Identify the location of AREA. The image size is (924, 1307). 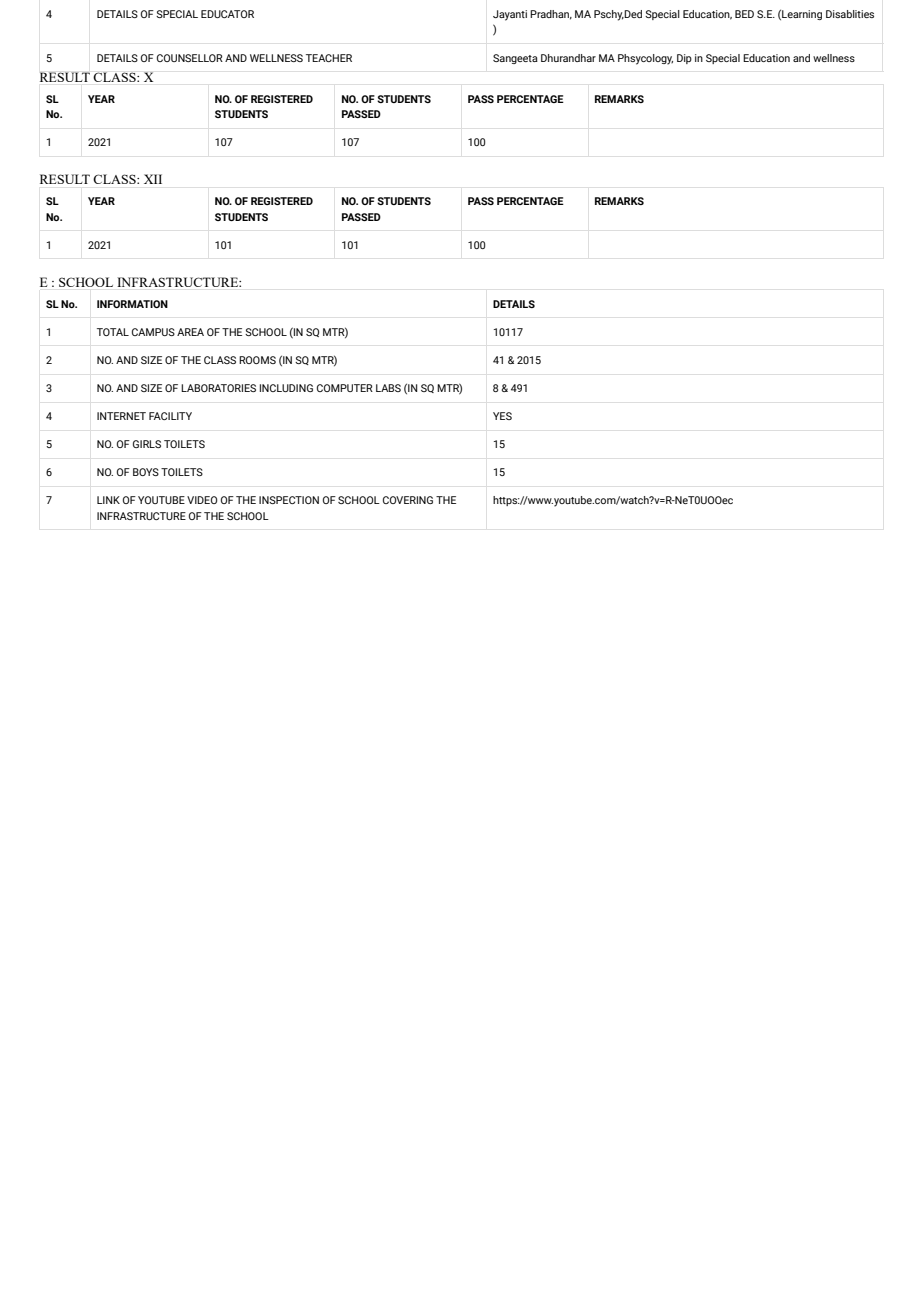
(190, 332).
